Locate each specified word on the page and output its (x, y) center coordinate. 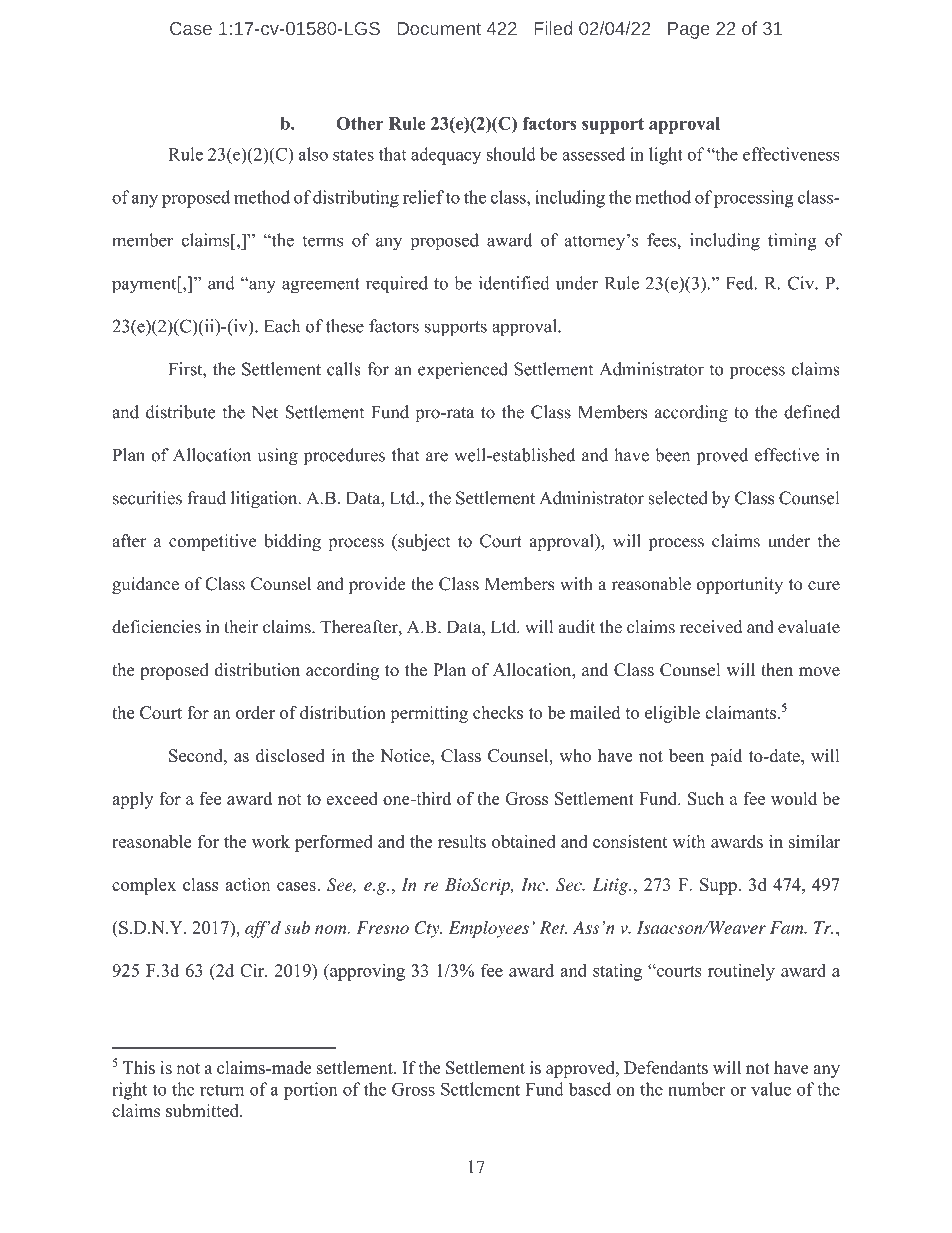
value (771, 1089)
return (222, 1090)
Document (439, 28)
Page (689, 30)
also (313, 154)
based (590, 1089)
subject (423, 542)
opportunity (740, 585)
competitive (213, 542)
